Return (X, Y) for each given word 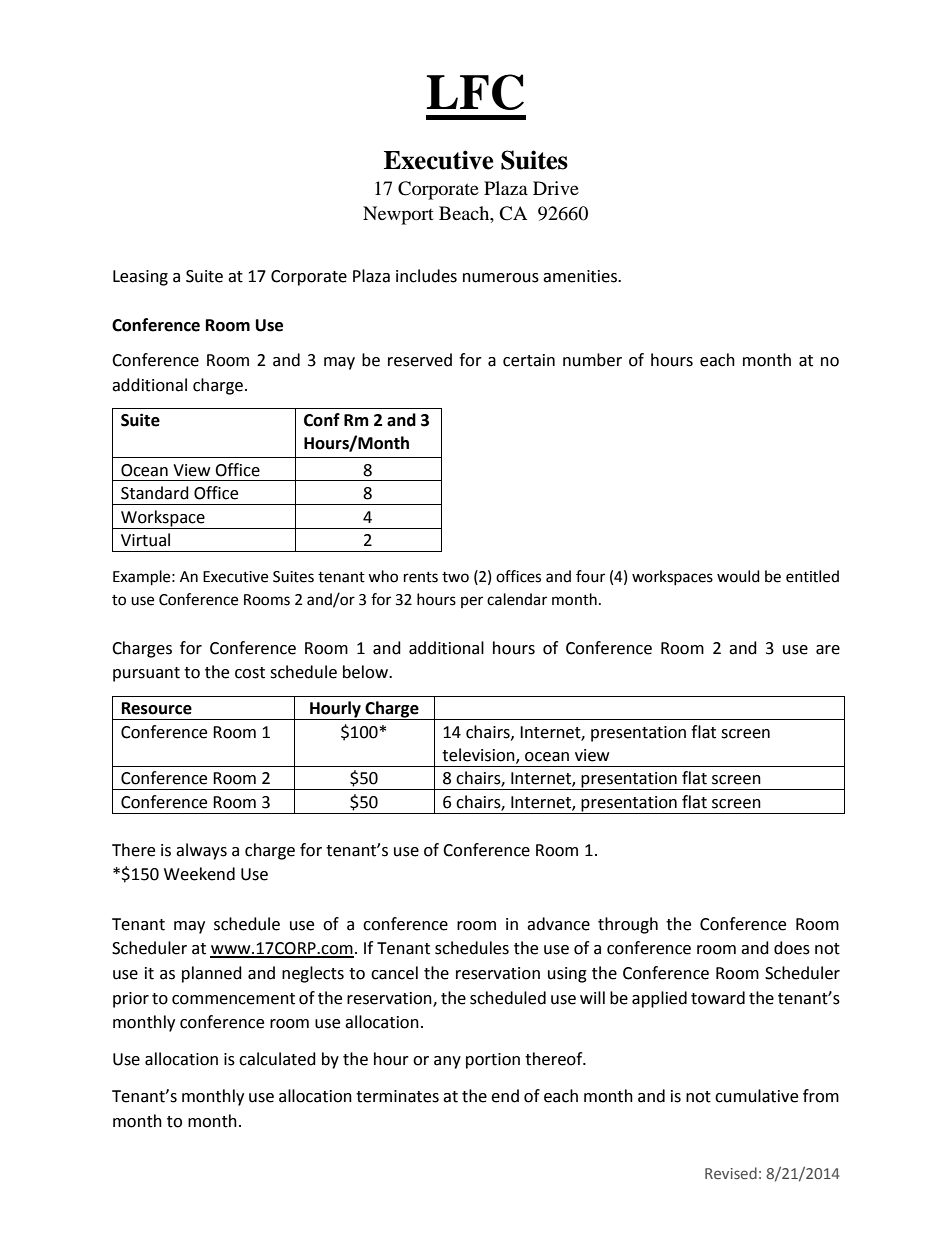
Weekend (199, 874)
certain (529, 360)
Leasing (140, 278)
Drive (556, 188)
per (472, 602)
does (792, 948)
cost (250, 673)
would (738, 576)
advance (558, 924)
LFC (475, 92)
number (592, 360)
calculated (277, 1059)
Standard (155, 493)
